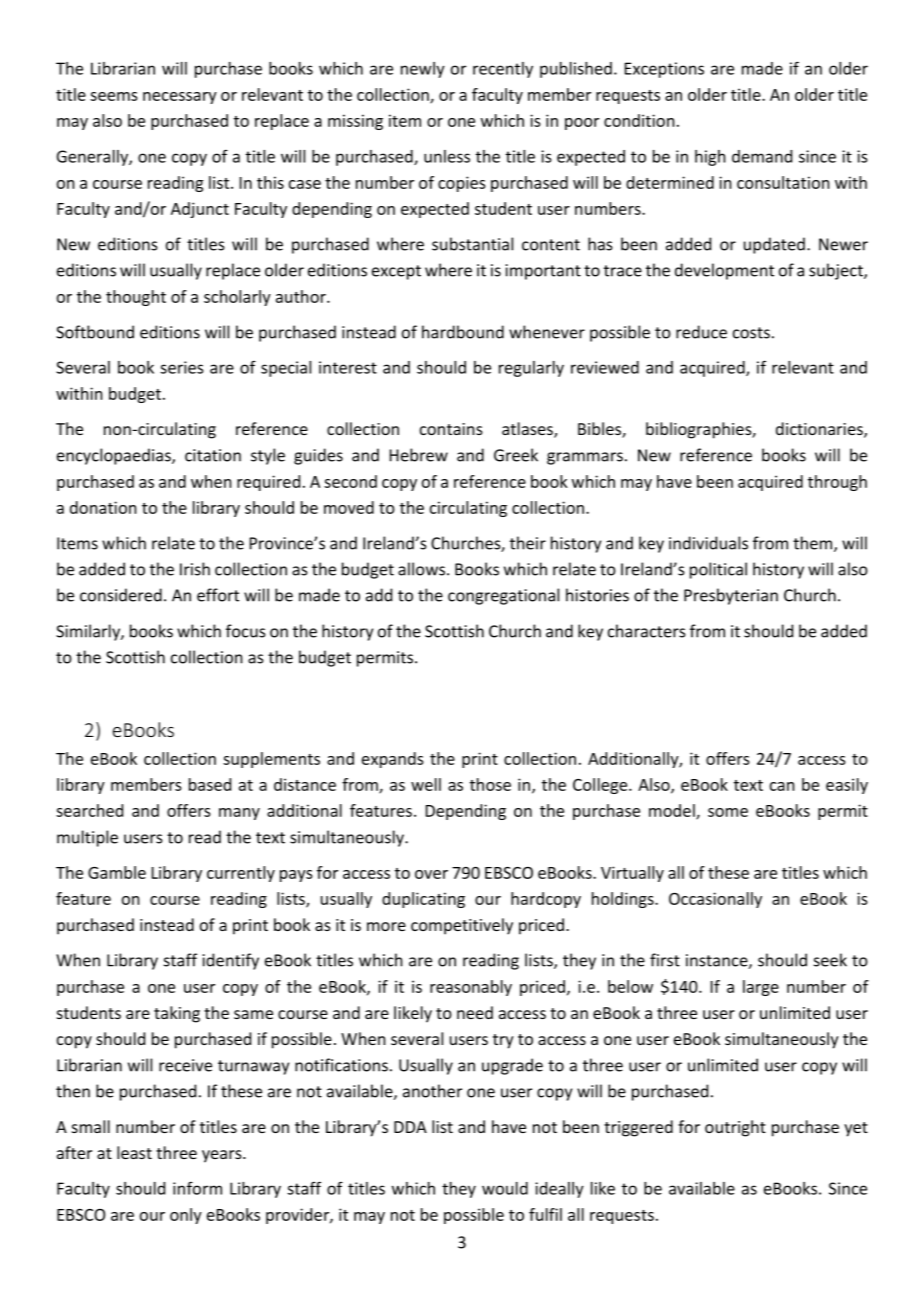 Image resolution: width=924 pixels, height=1308 pixels. I want to click on congregational, so click(503, 596).
